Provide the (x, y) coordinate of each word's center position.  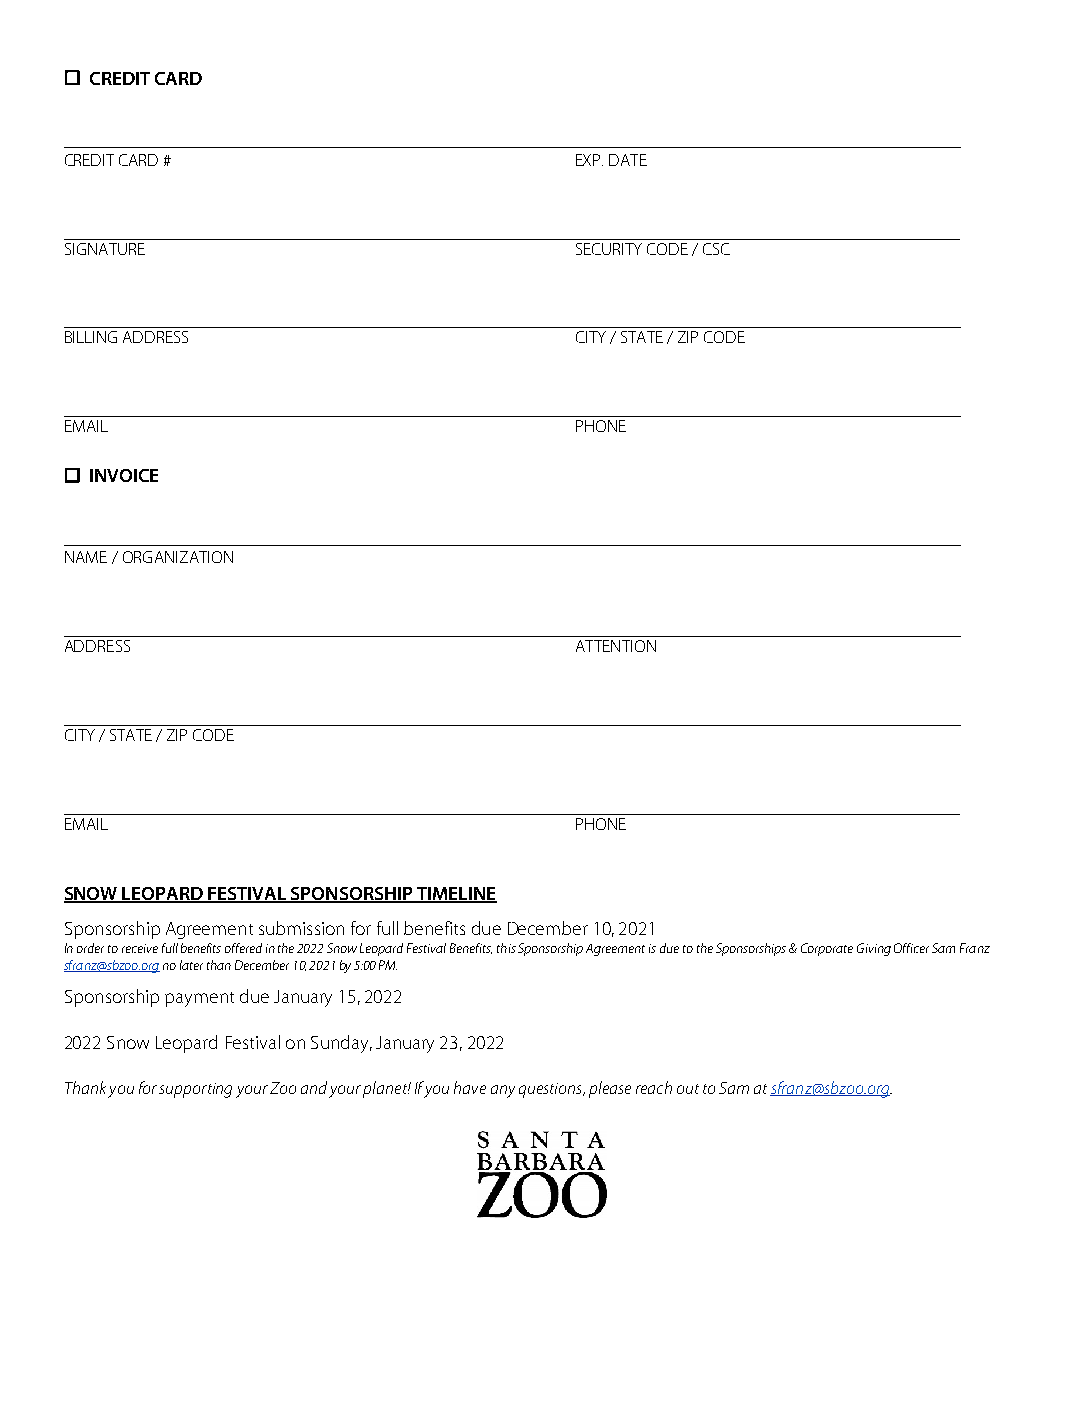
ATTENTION (616, 646)
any (503, 1091)
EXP (589, 160)
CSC (716, 249)
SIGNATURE (105, 249)
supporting (195, 1090)
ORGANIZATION (178, 557)
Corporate (827, 949)
